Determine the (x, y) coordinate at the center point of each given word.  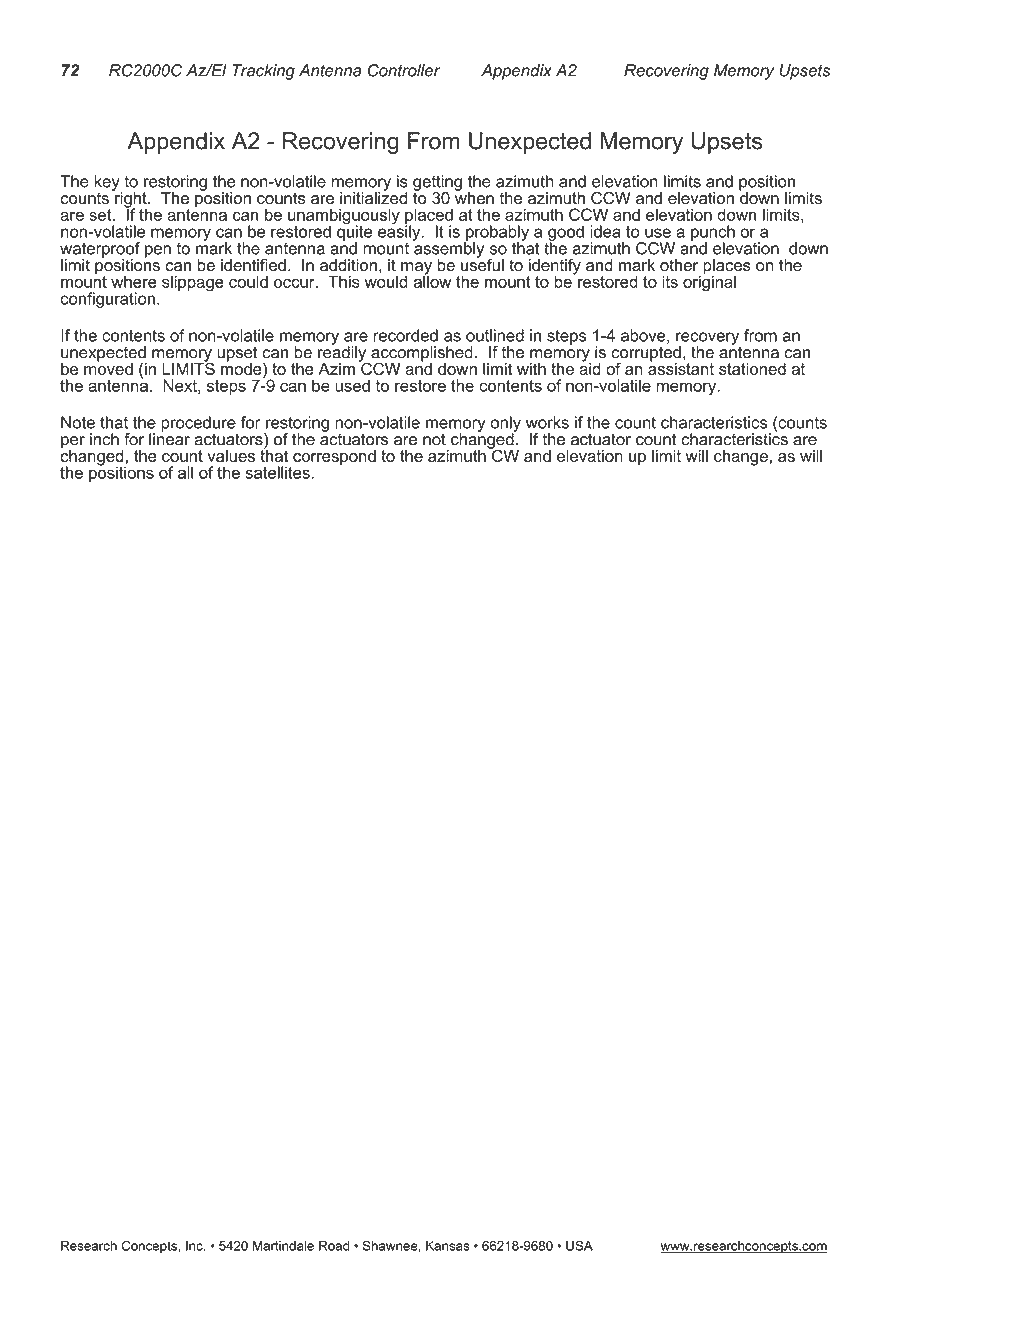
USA (579, 1245)
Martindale (283, 1246)
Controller (404, 70)
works (547, 422)
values (231, 456)
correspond (334, 458)
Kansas (448, 1246)
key (108, 184)
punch (713, 234)
